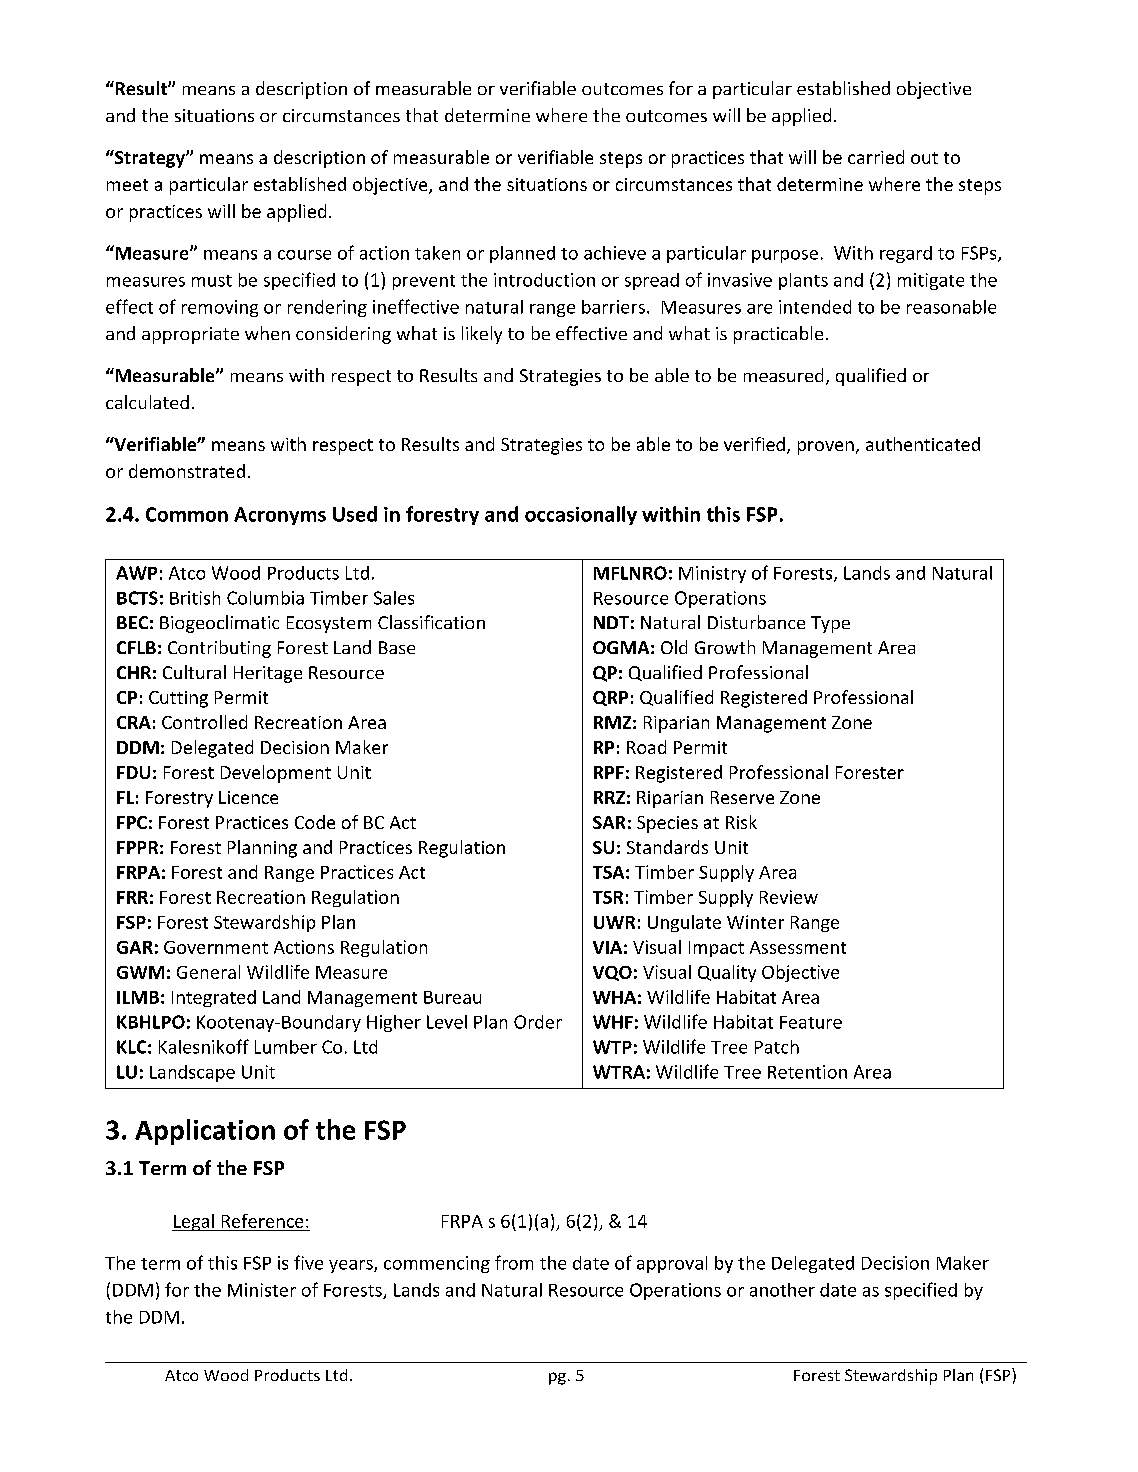 The image size is (1138, 1472). I want to click on TSR, so click(608, 897).
